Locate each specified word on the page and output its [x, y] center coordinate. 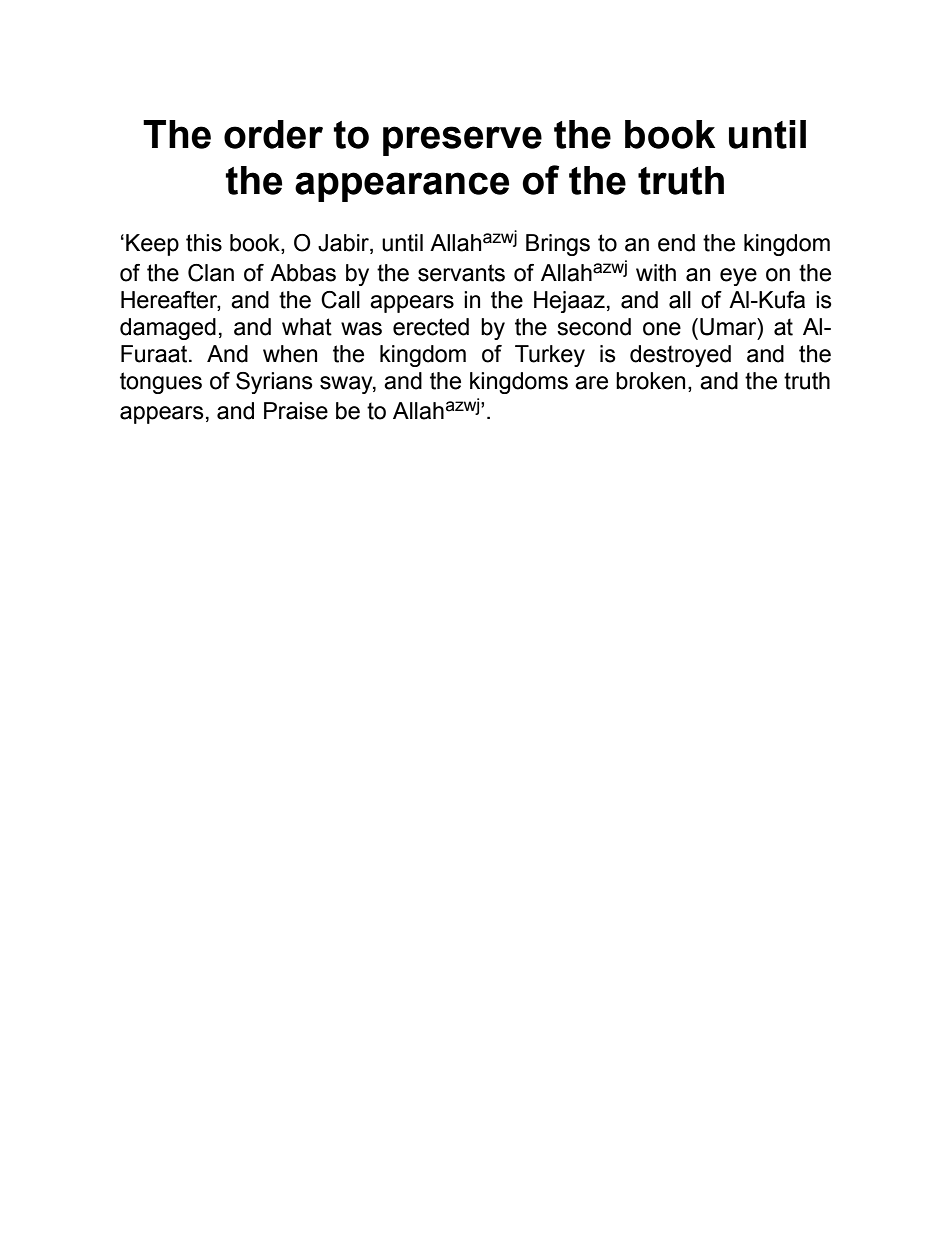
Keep [152, 245]
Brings [558, 245]
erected [431, 327]
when [290, 354]
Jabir [344, 244]
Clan [211, 273]
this [204, 243]
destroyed [680, 356]
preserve [462, 141]
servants [461, 273]
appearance [402, 187]
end [676, 243]
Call [340, 300]
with [656, 273]
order [273, 134]
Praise [296, 411]
